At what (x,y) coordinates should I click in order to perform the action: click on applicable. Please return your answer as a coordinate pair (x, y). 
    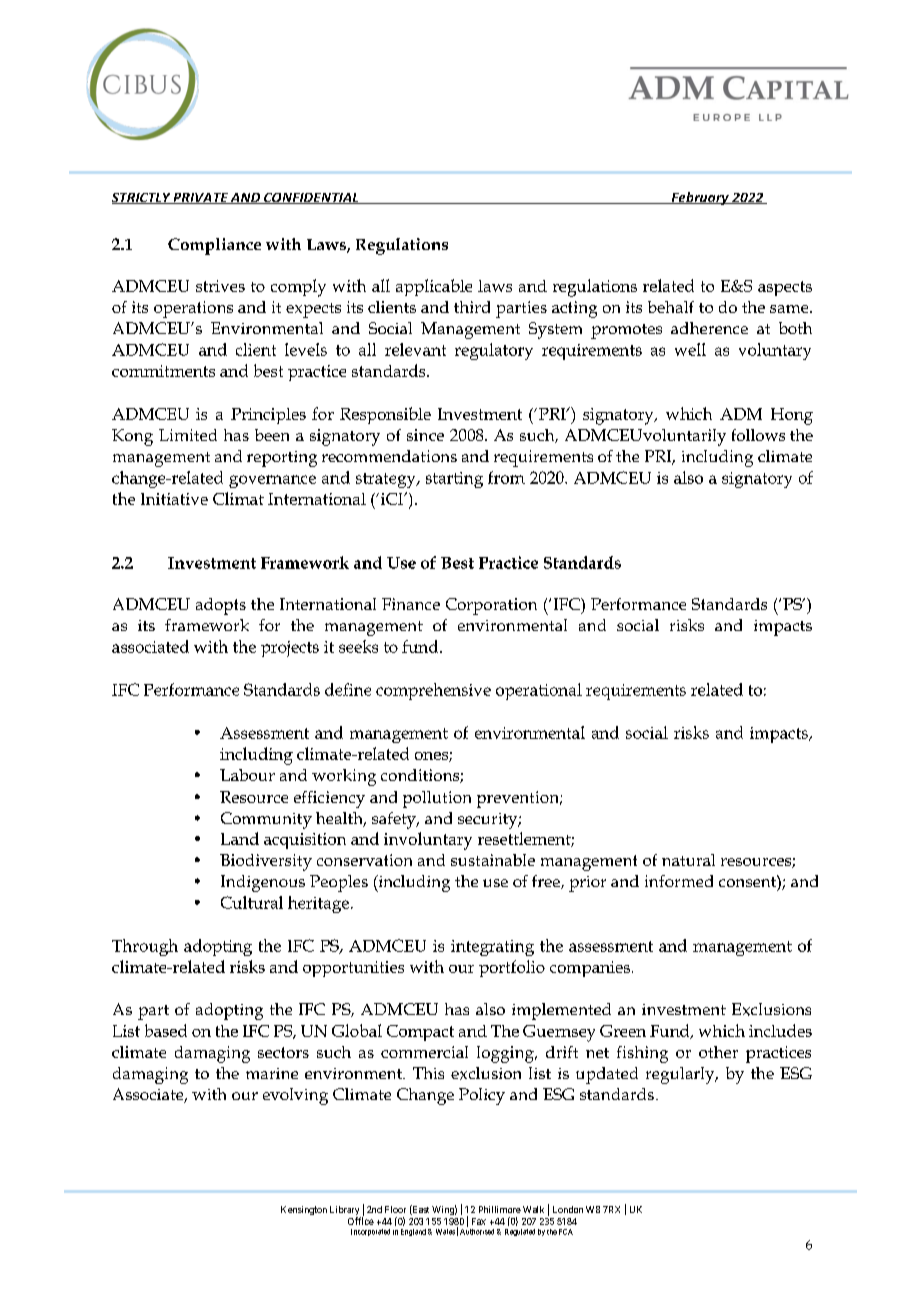
    Looking at the image, I should click on (434, 287).
